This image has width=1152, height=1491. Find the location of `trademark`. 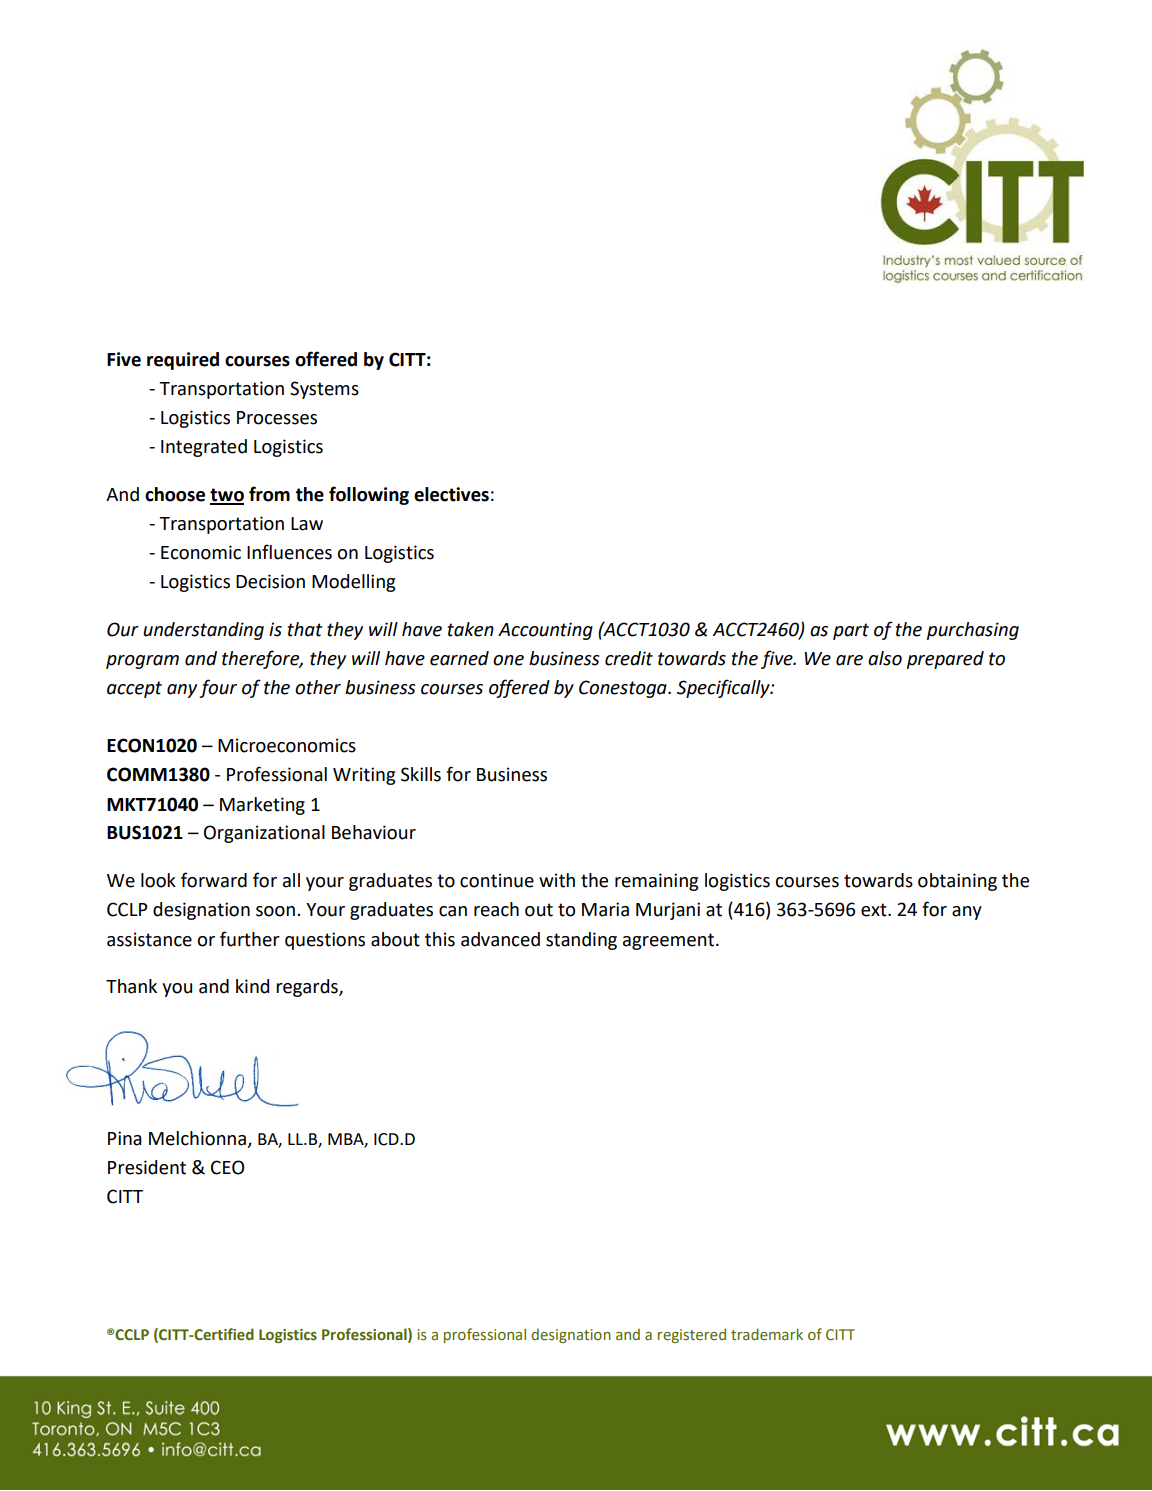

trademark is located at coordinates (767, 1334).
